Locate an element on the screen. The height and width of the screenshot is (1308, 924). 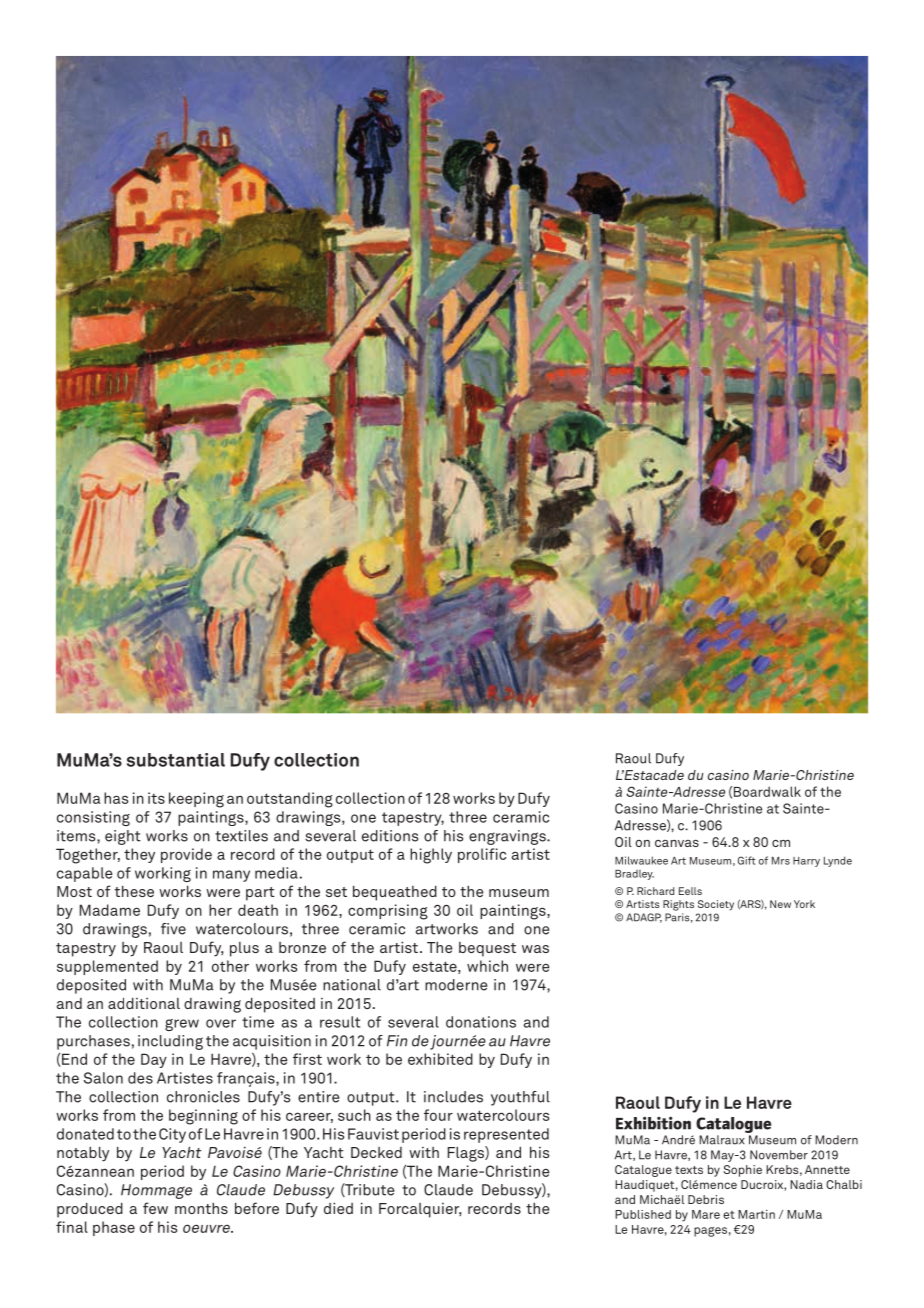
donations is located at coordinates (481, 1022).
